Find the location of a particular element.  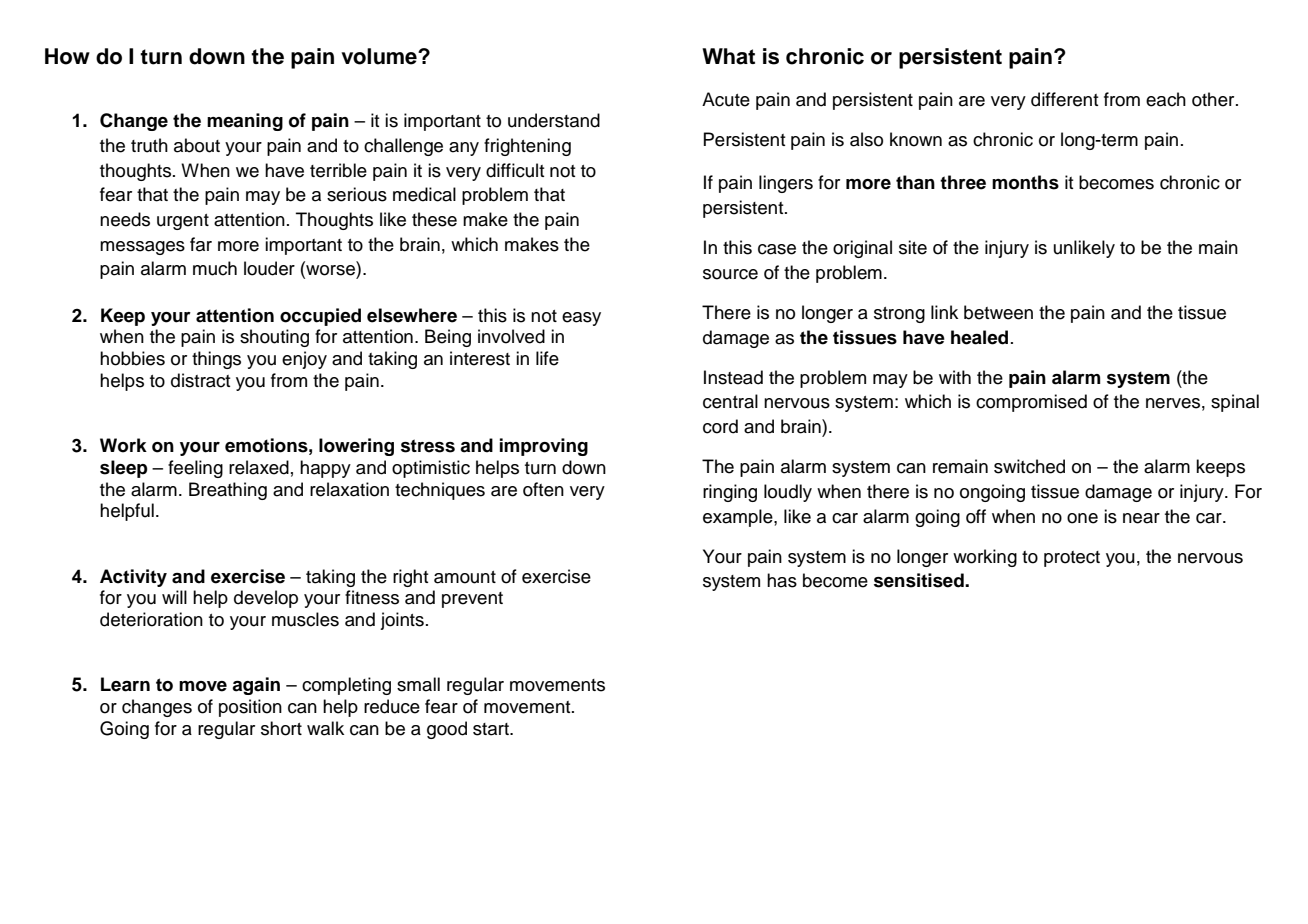

example is located at coordinates (739, 518).
